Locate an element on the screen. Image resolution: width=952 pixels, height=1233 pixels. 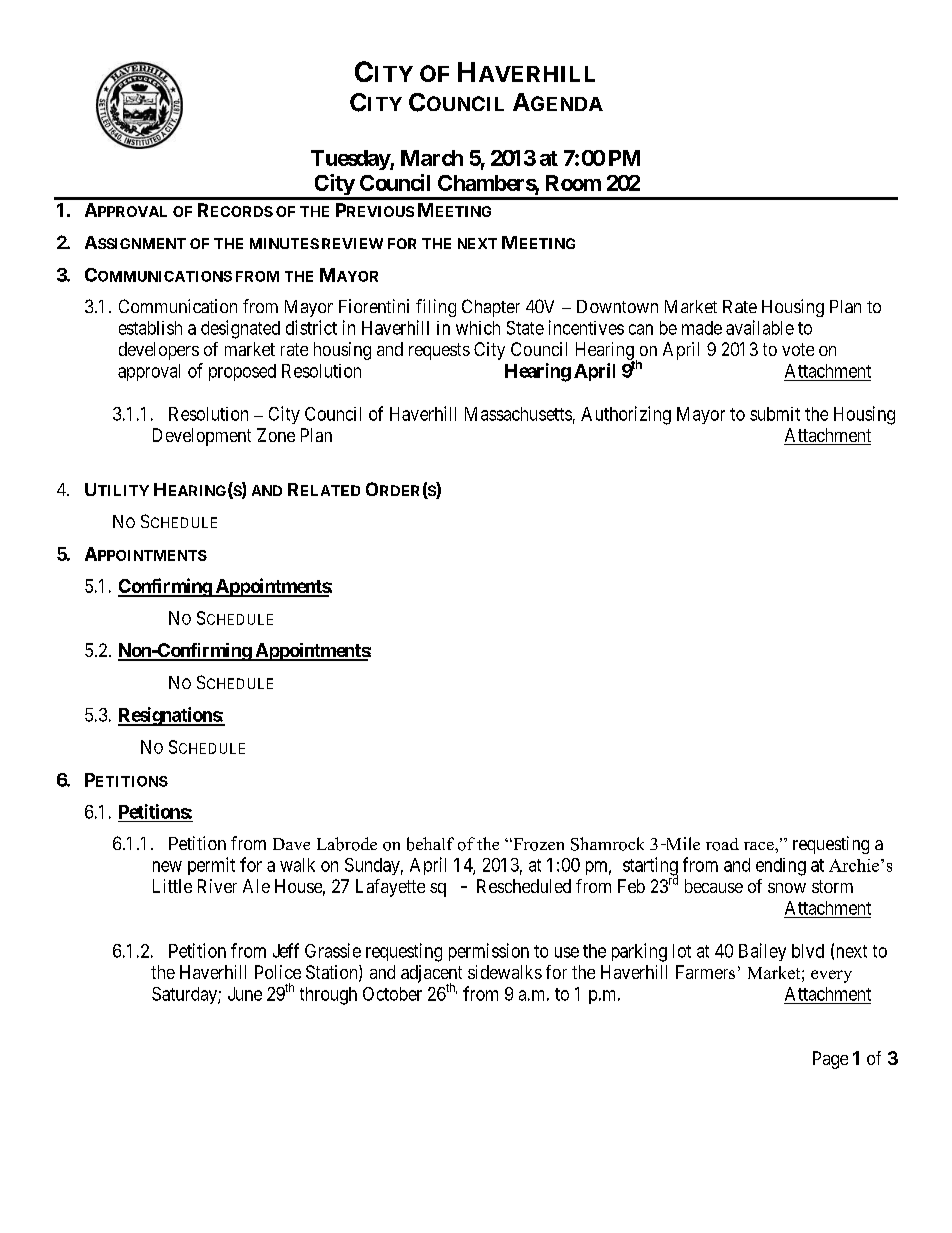
proposed is located at coordinates (242, 372).
